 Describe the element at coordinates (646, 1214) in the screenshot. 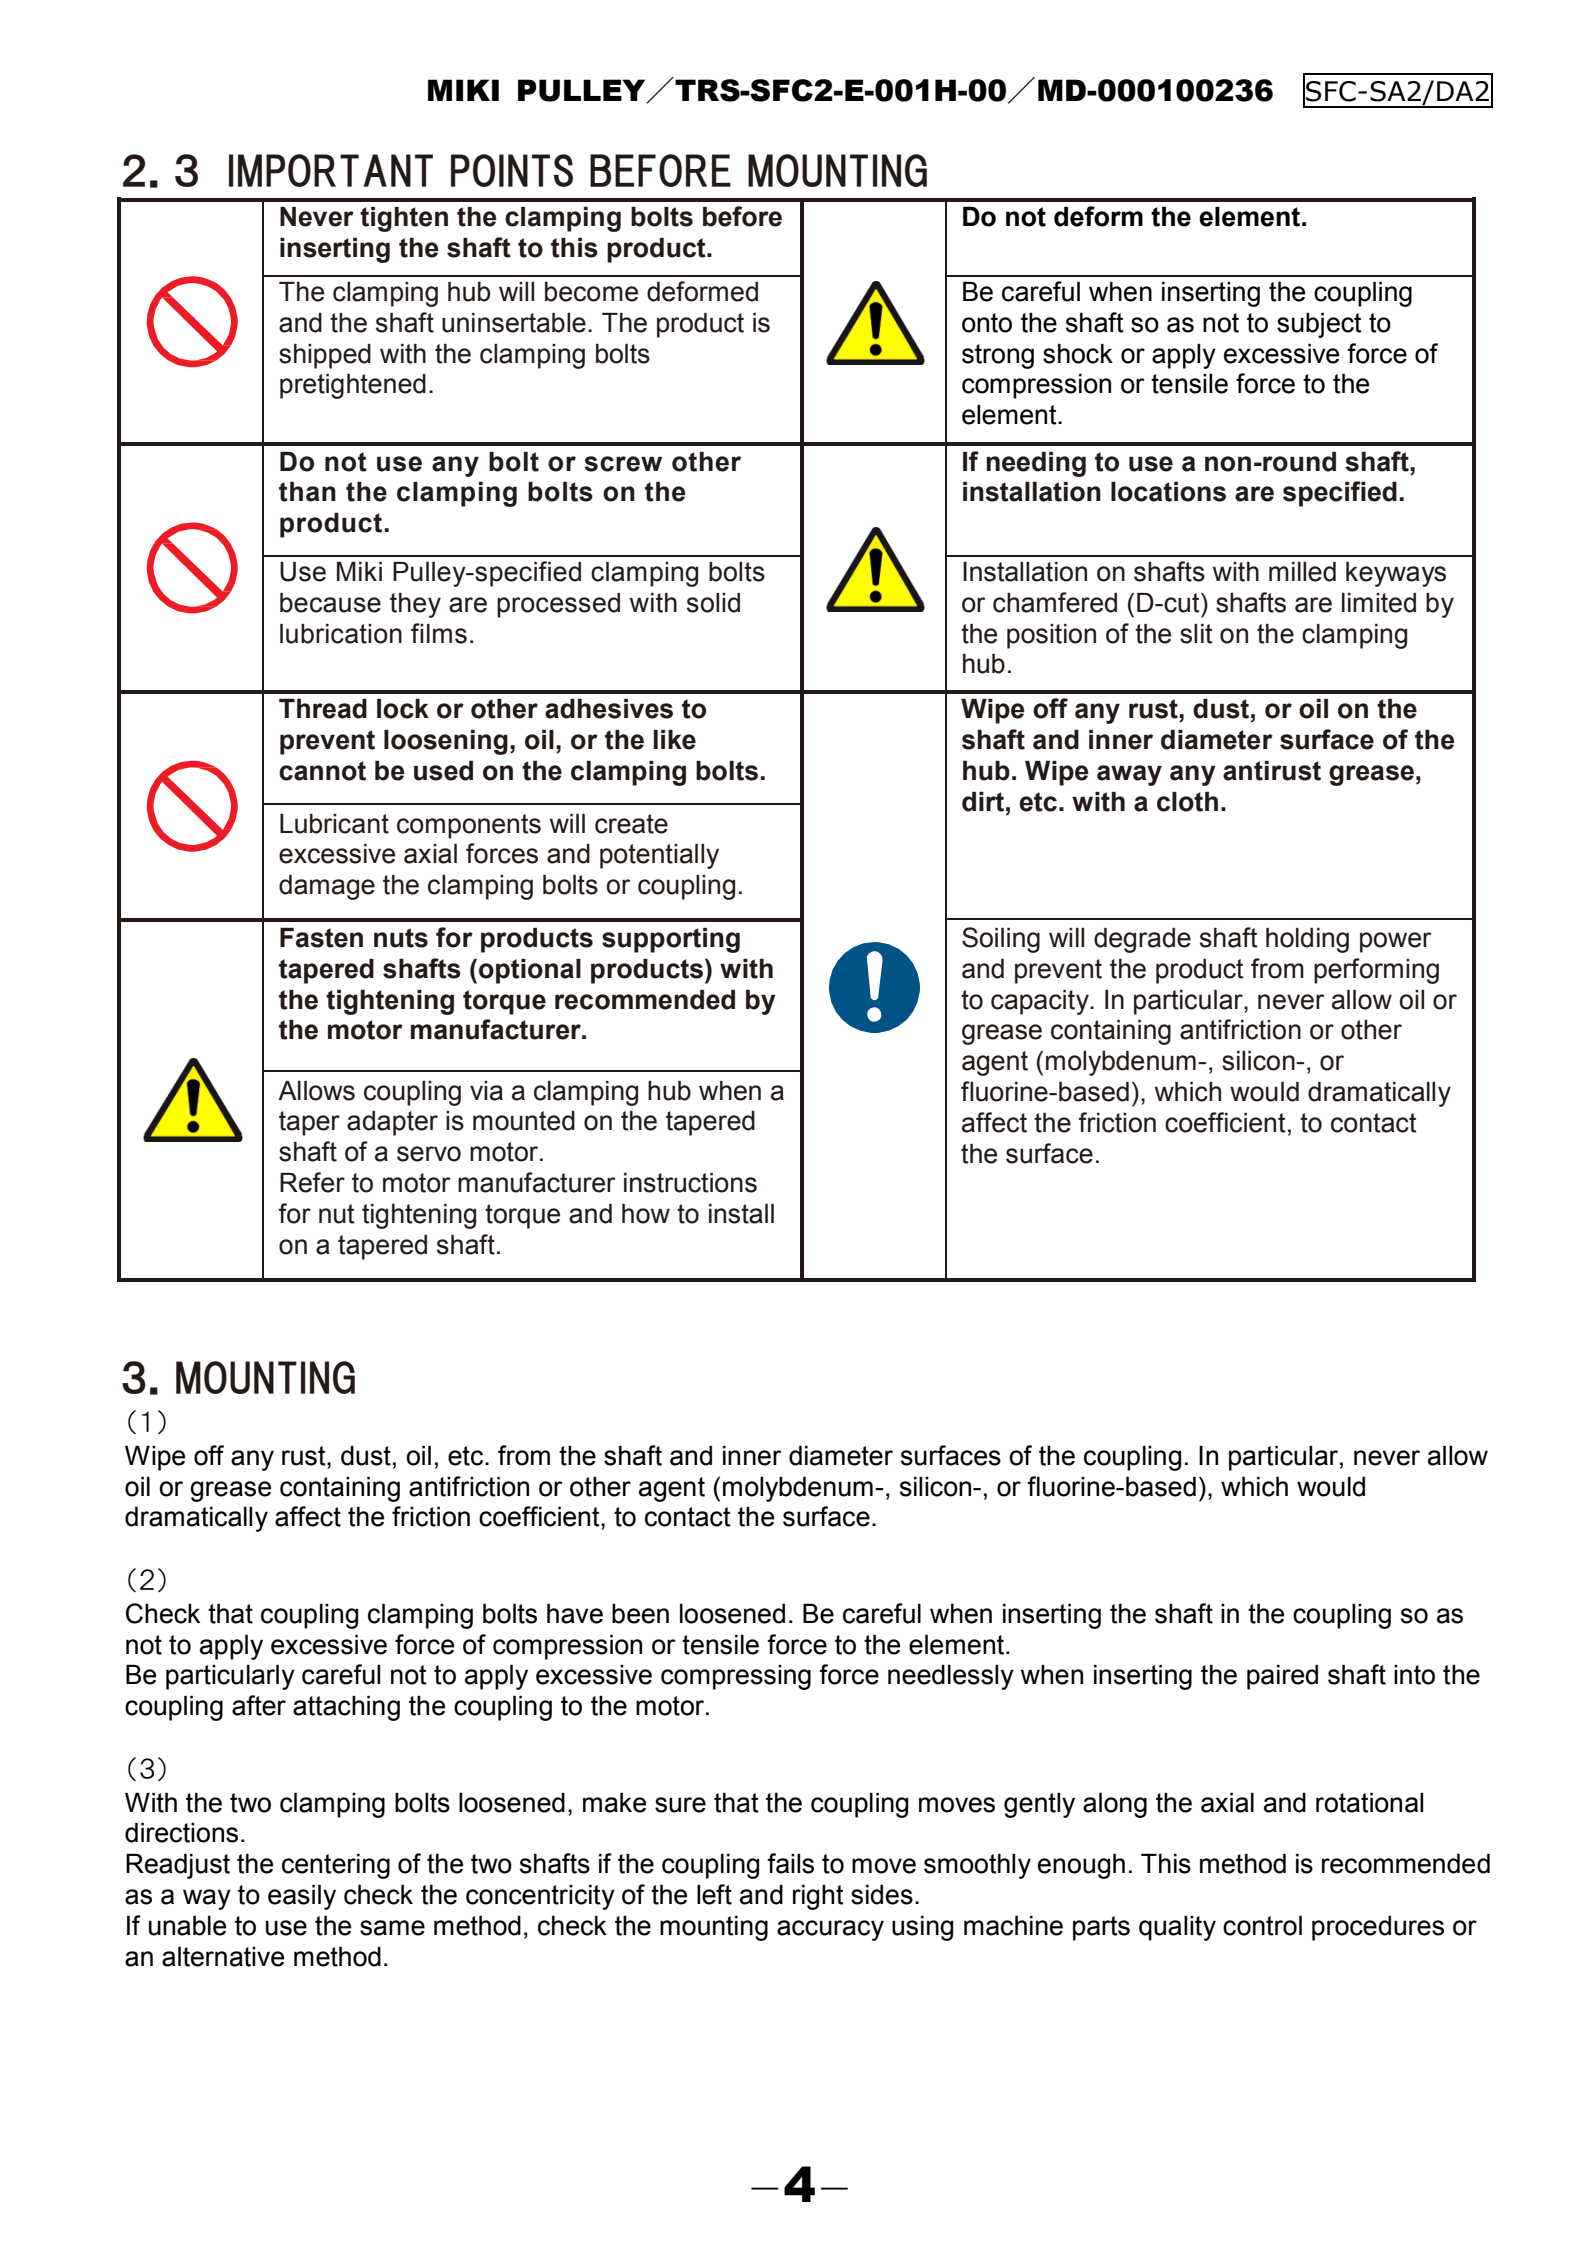

I see `how` at that location.
